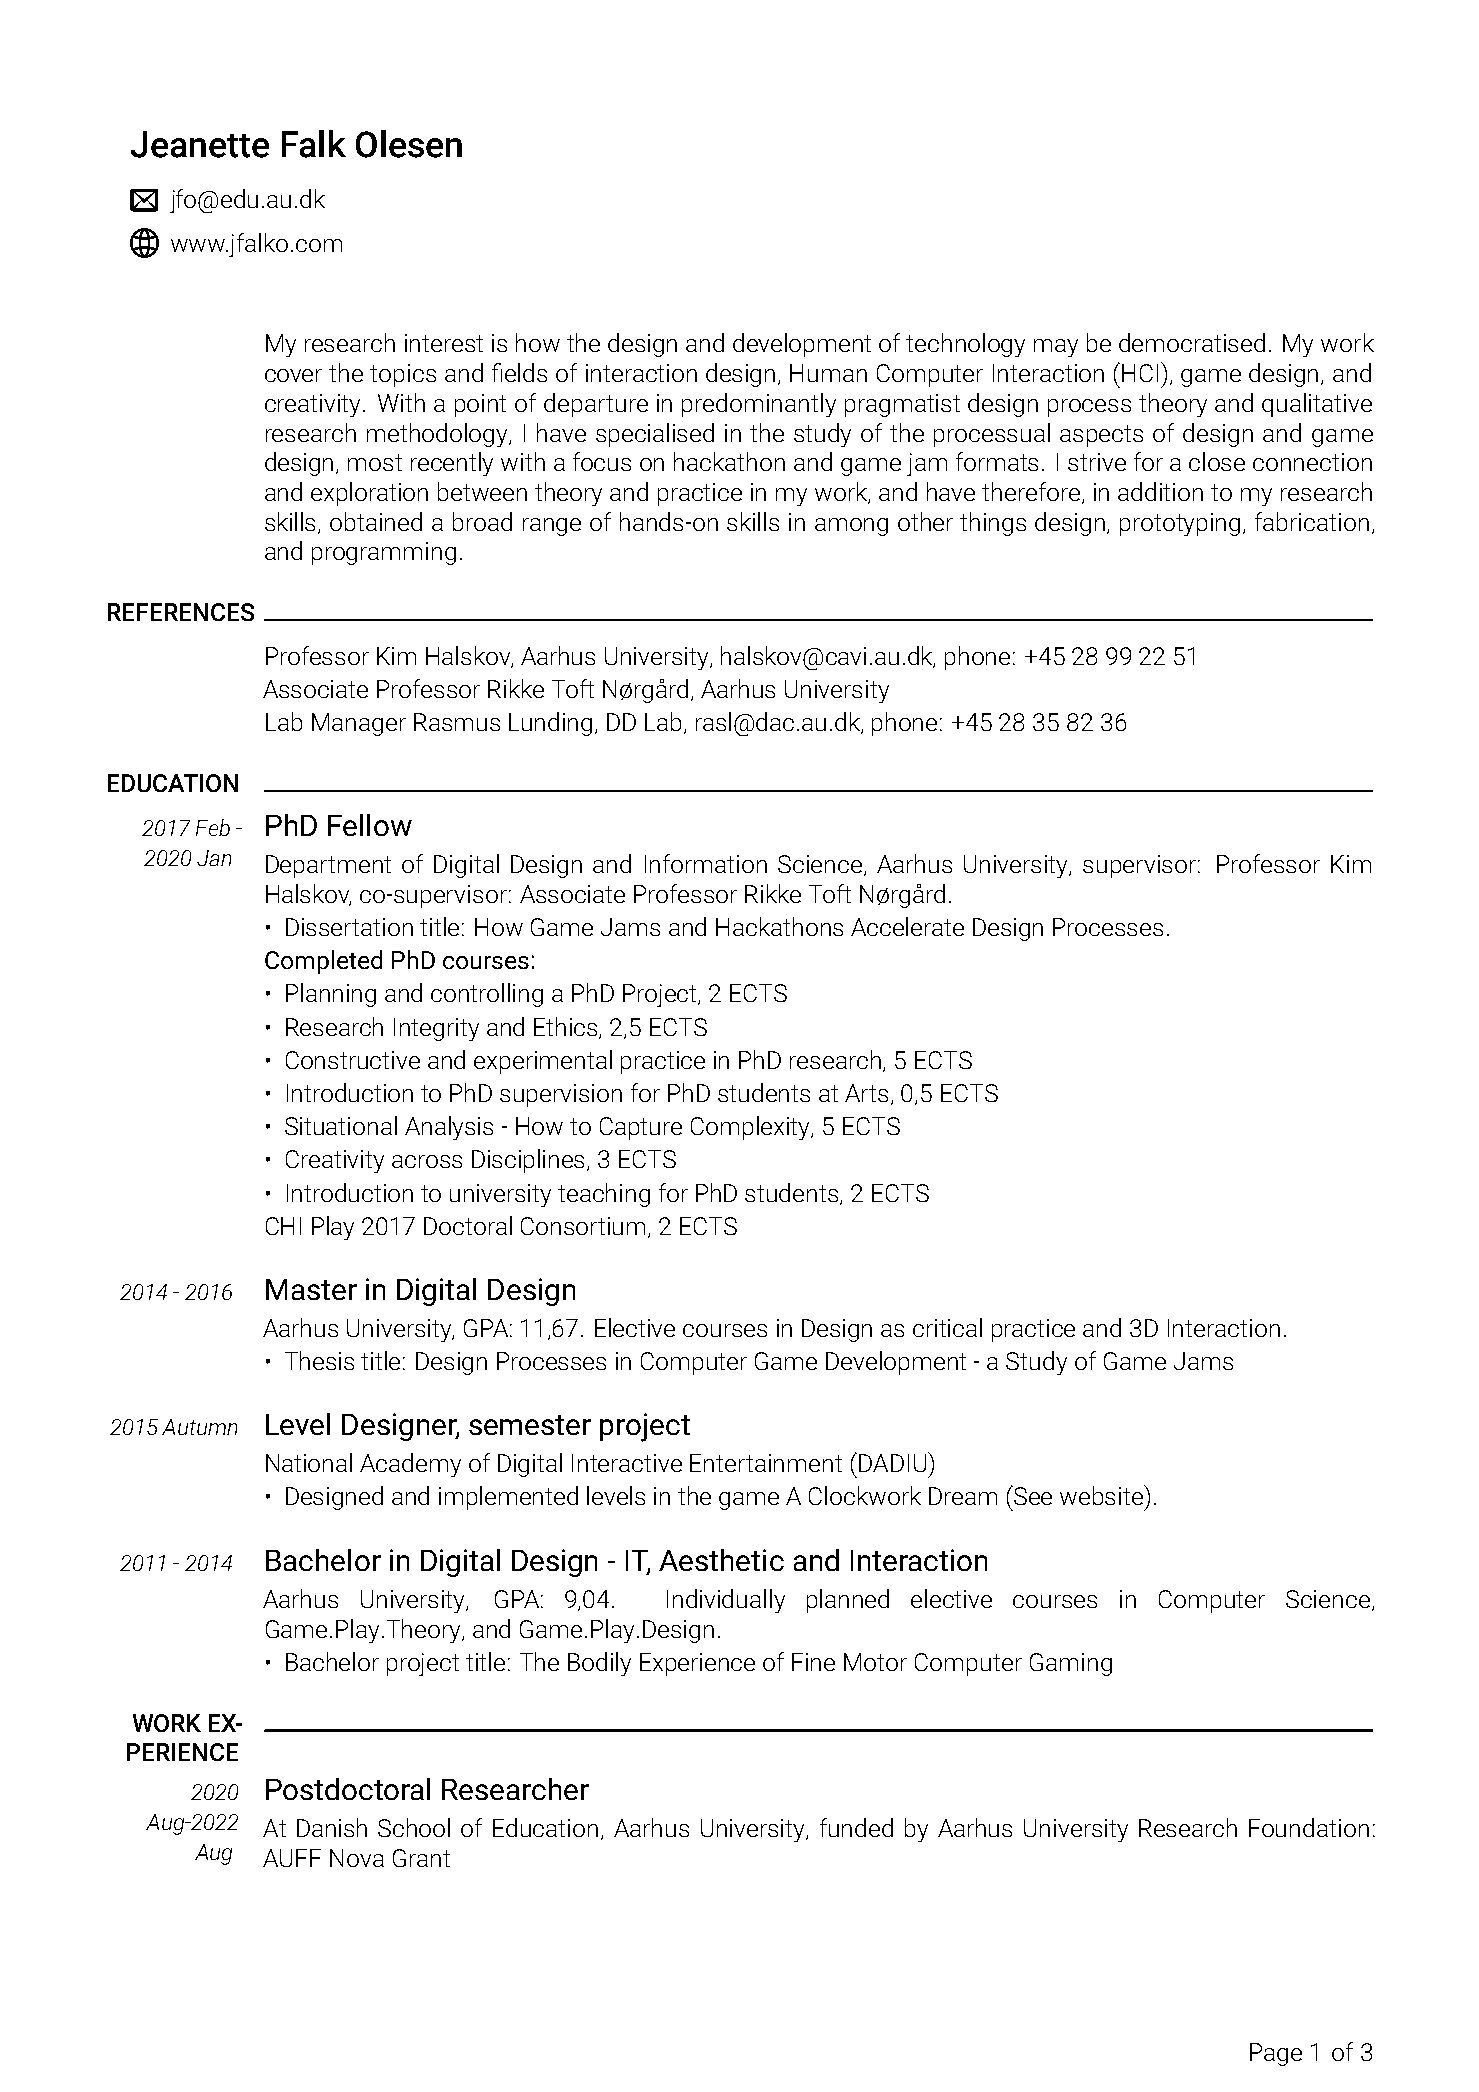 Image resolution: width=1479 pixels, height=2092 pixels. Describe the element at coordinates (828, 373) in the image. I see `Human` at that location.
